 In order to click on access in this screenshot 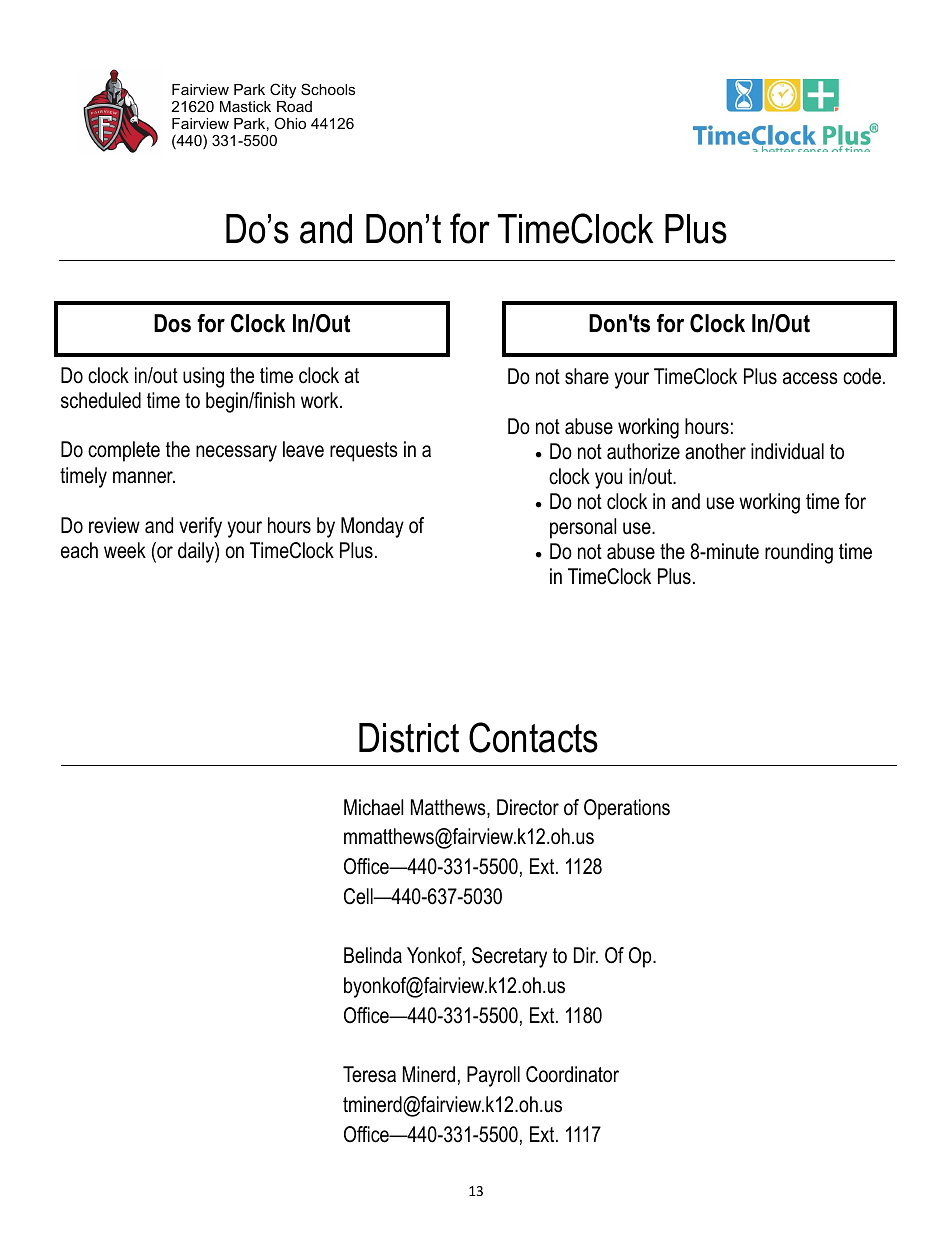, I will do `click(810, 378)`.
